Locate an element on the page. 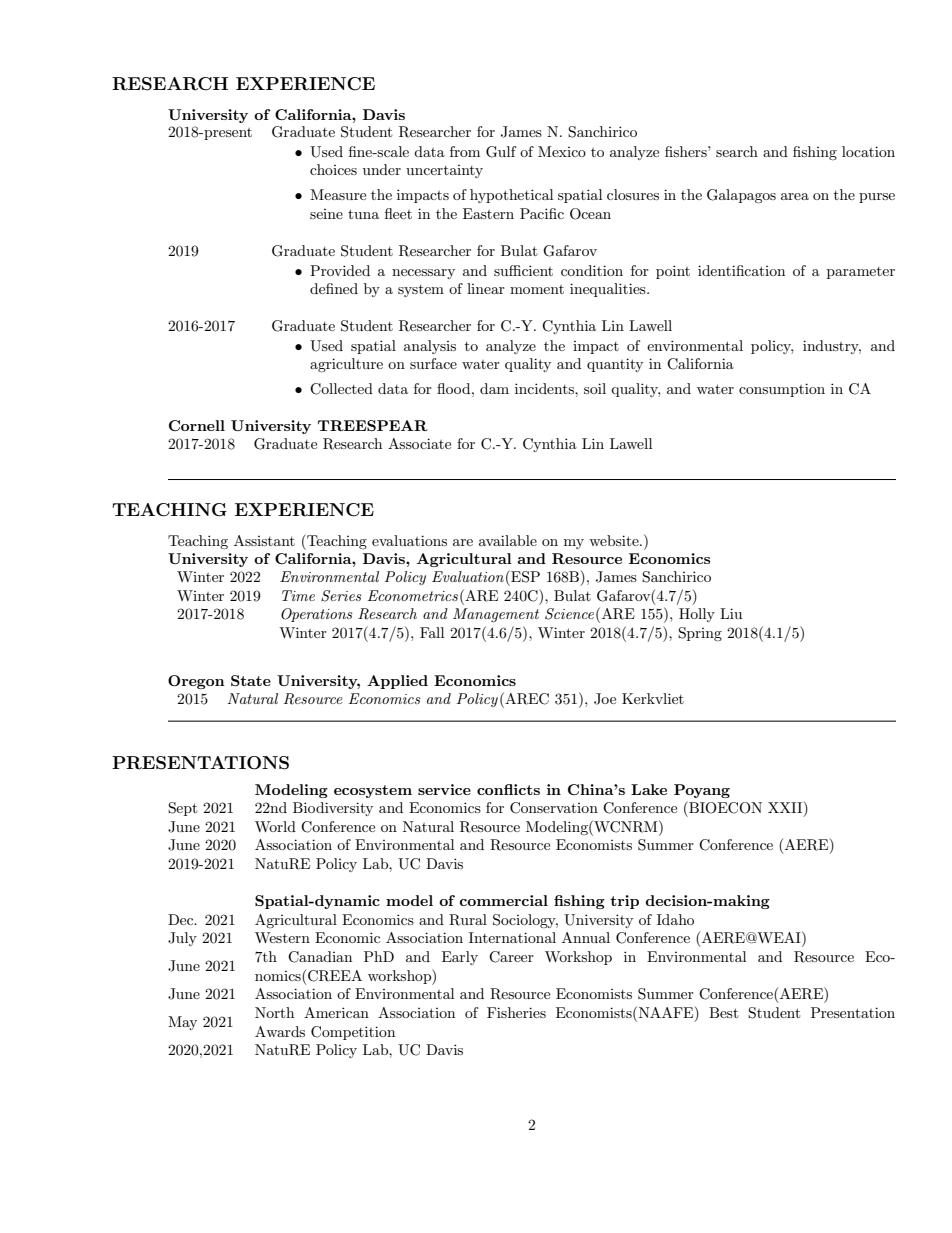 This document has width=952, height=1233. Management is located at coordinates (496, 615).
